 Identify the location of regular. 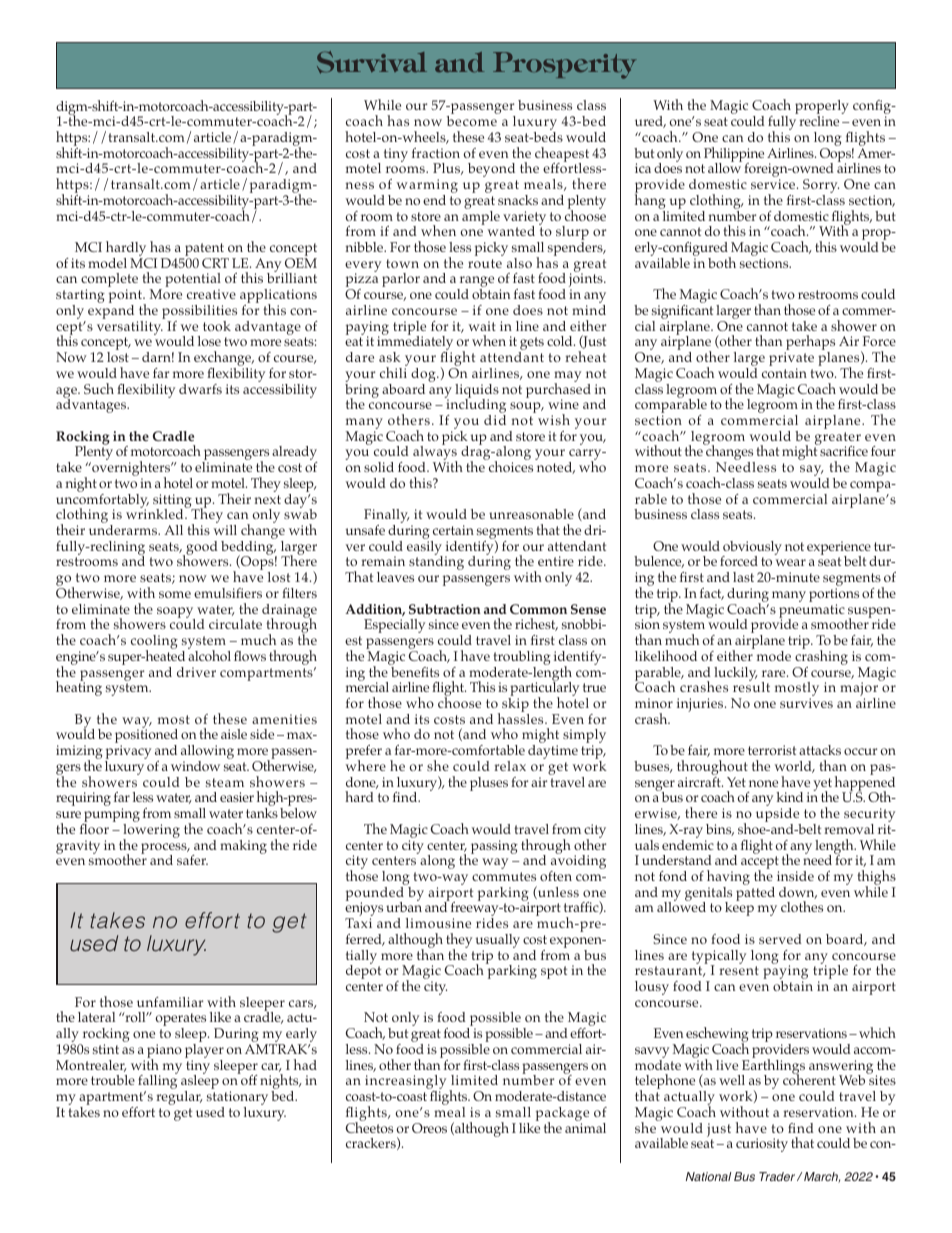
(179, 1098).
